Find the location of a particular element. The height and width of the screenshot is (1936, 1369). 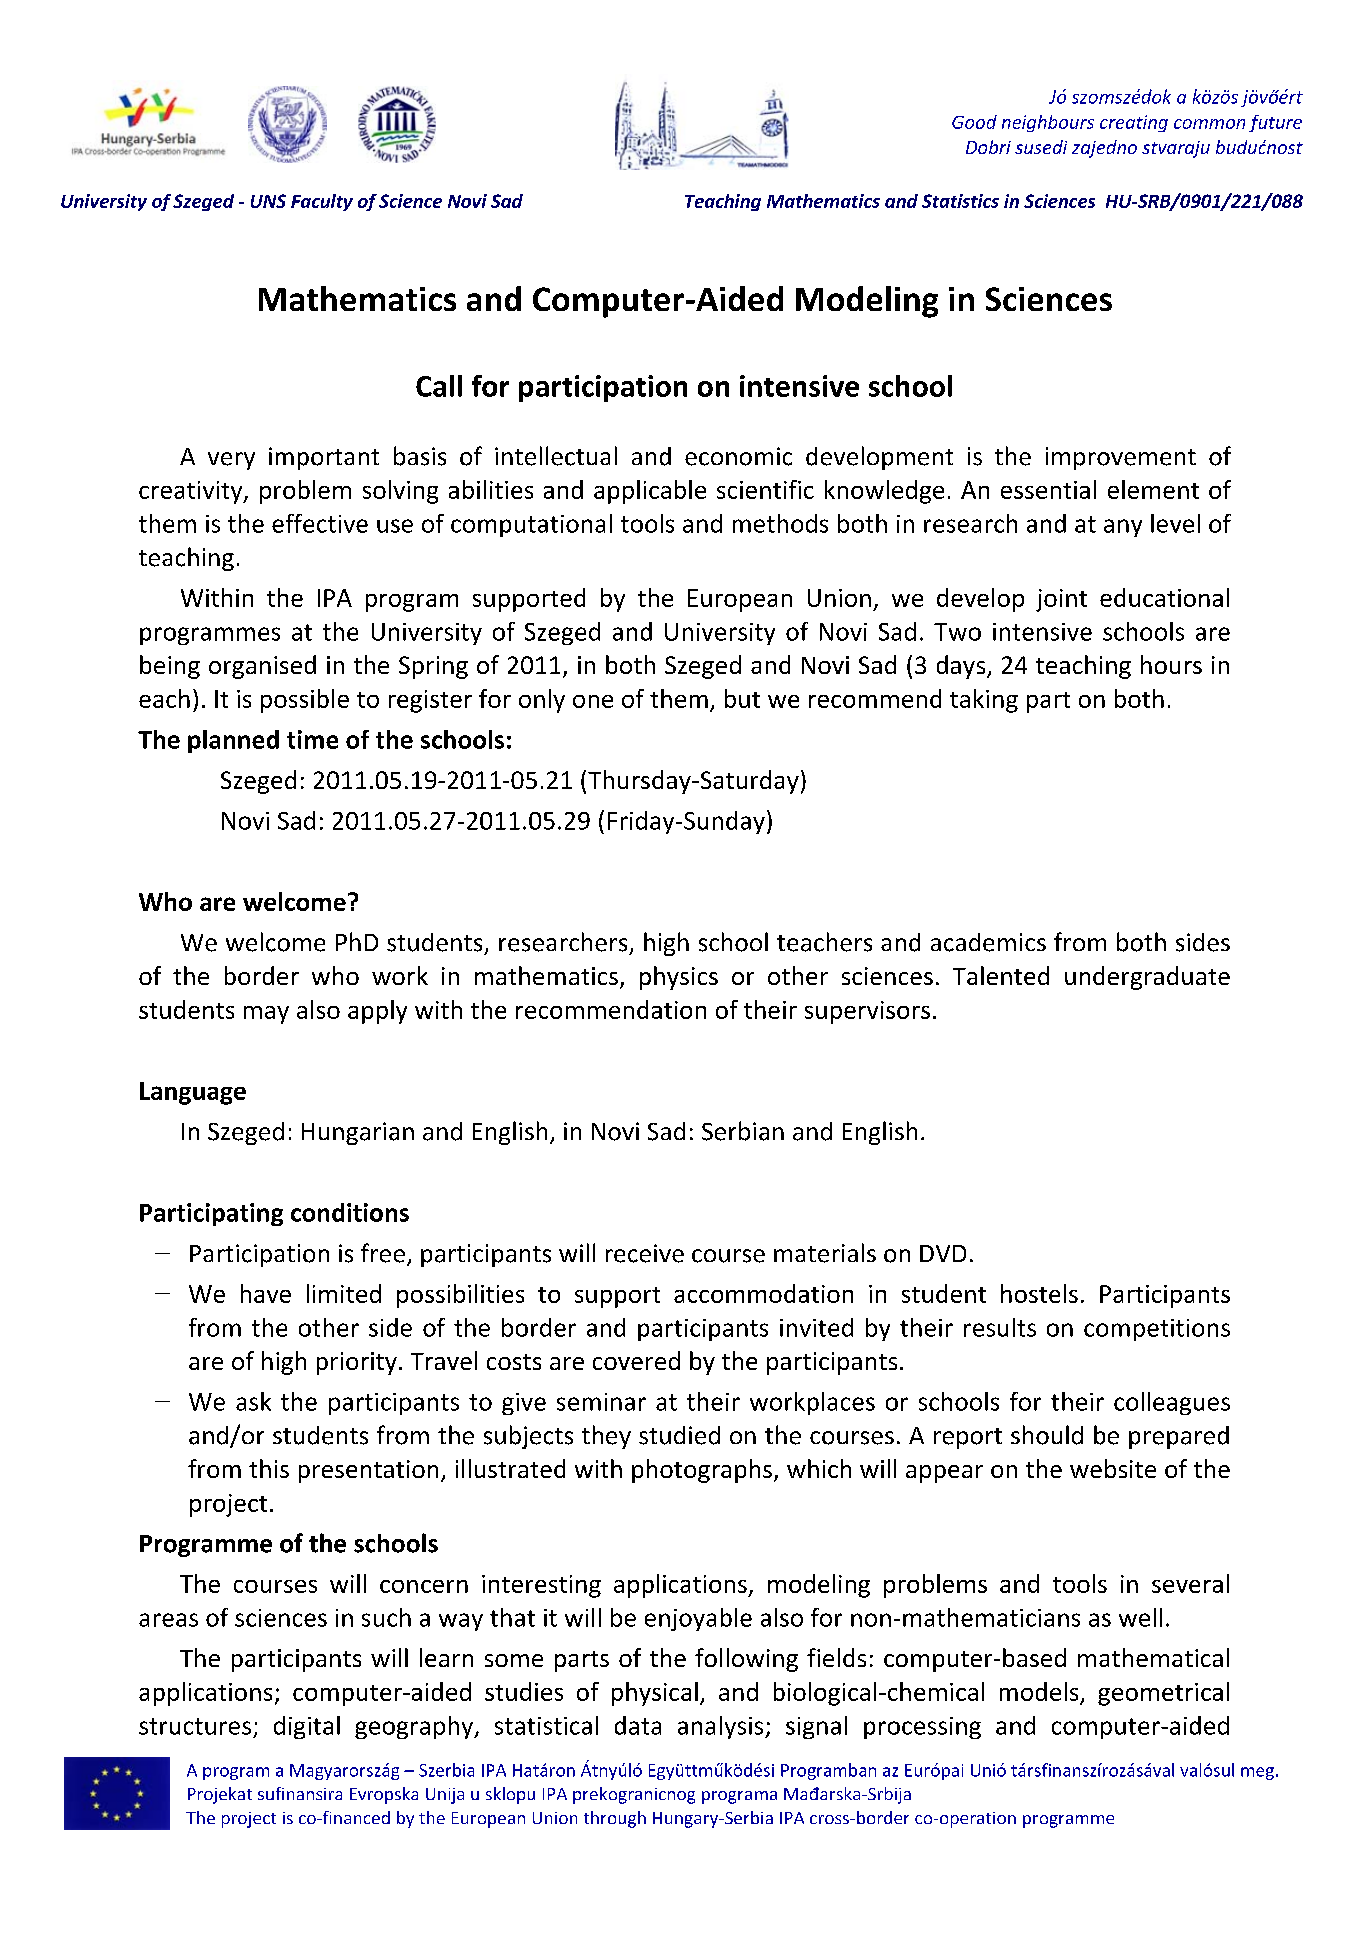

digital is located at coordinates (307, 1727).
